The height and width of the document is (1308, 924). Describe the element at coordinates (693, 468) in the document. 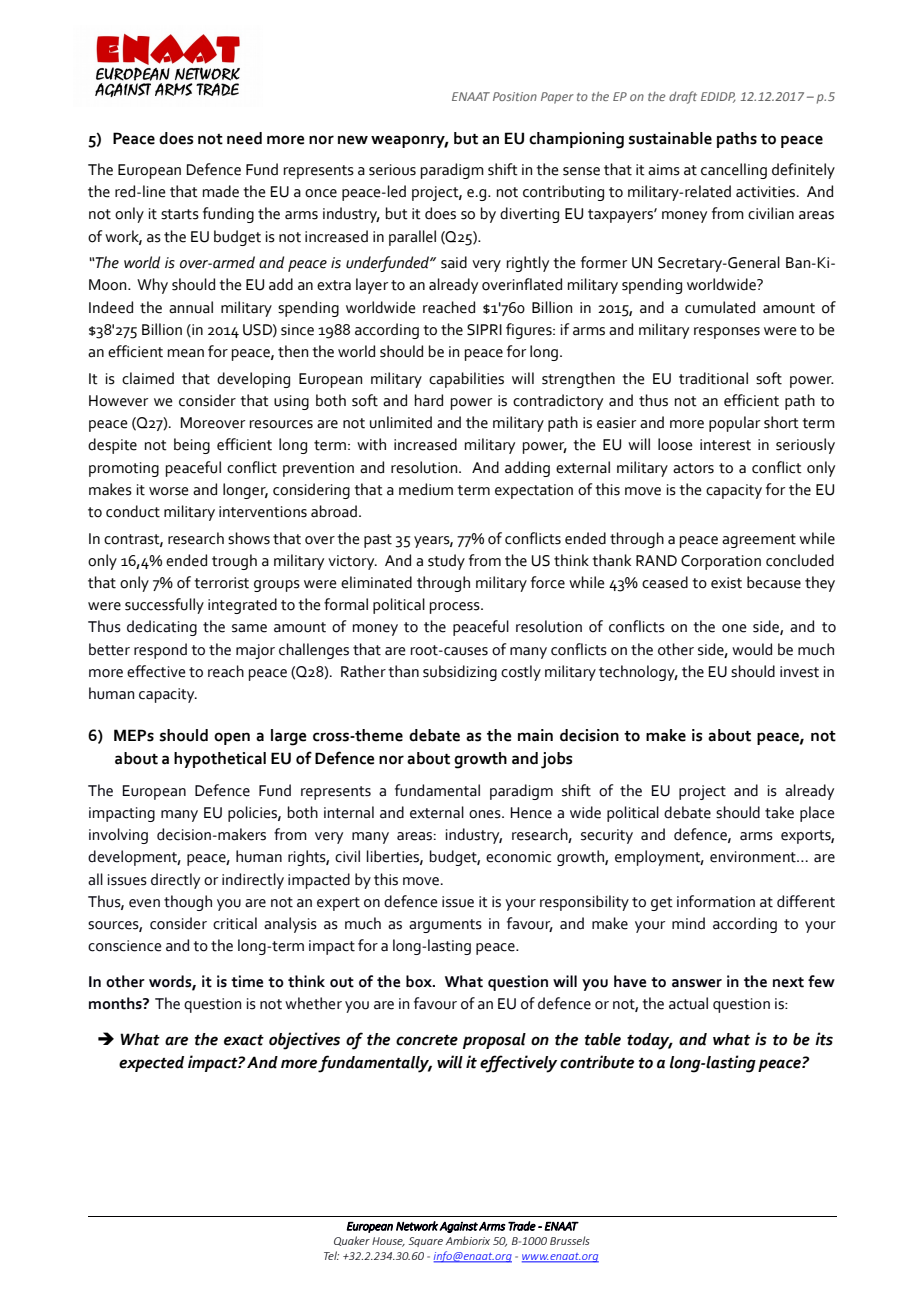

I see `actors` at that location.
